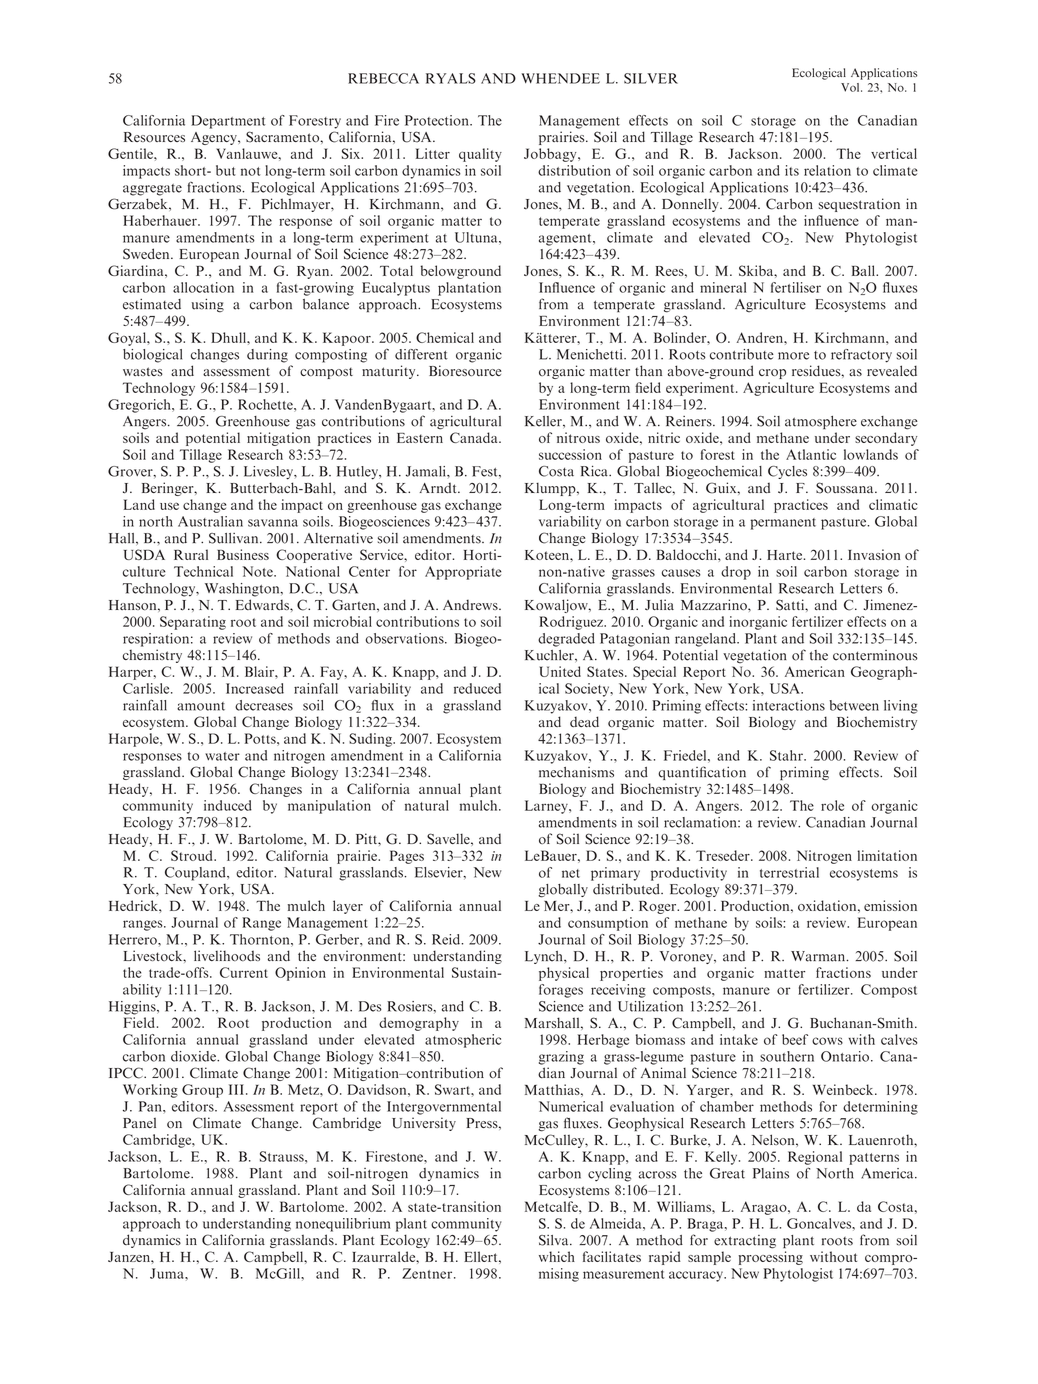 The width and height of the screenshot is (1038, 1384). I want to click on interactions, so click(789, 705).
